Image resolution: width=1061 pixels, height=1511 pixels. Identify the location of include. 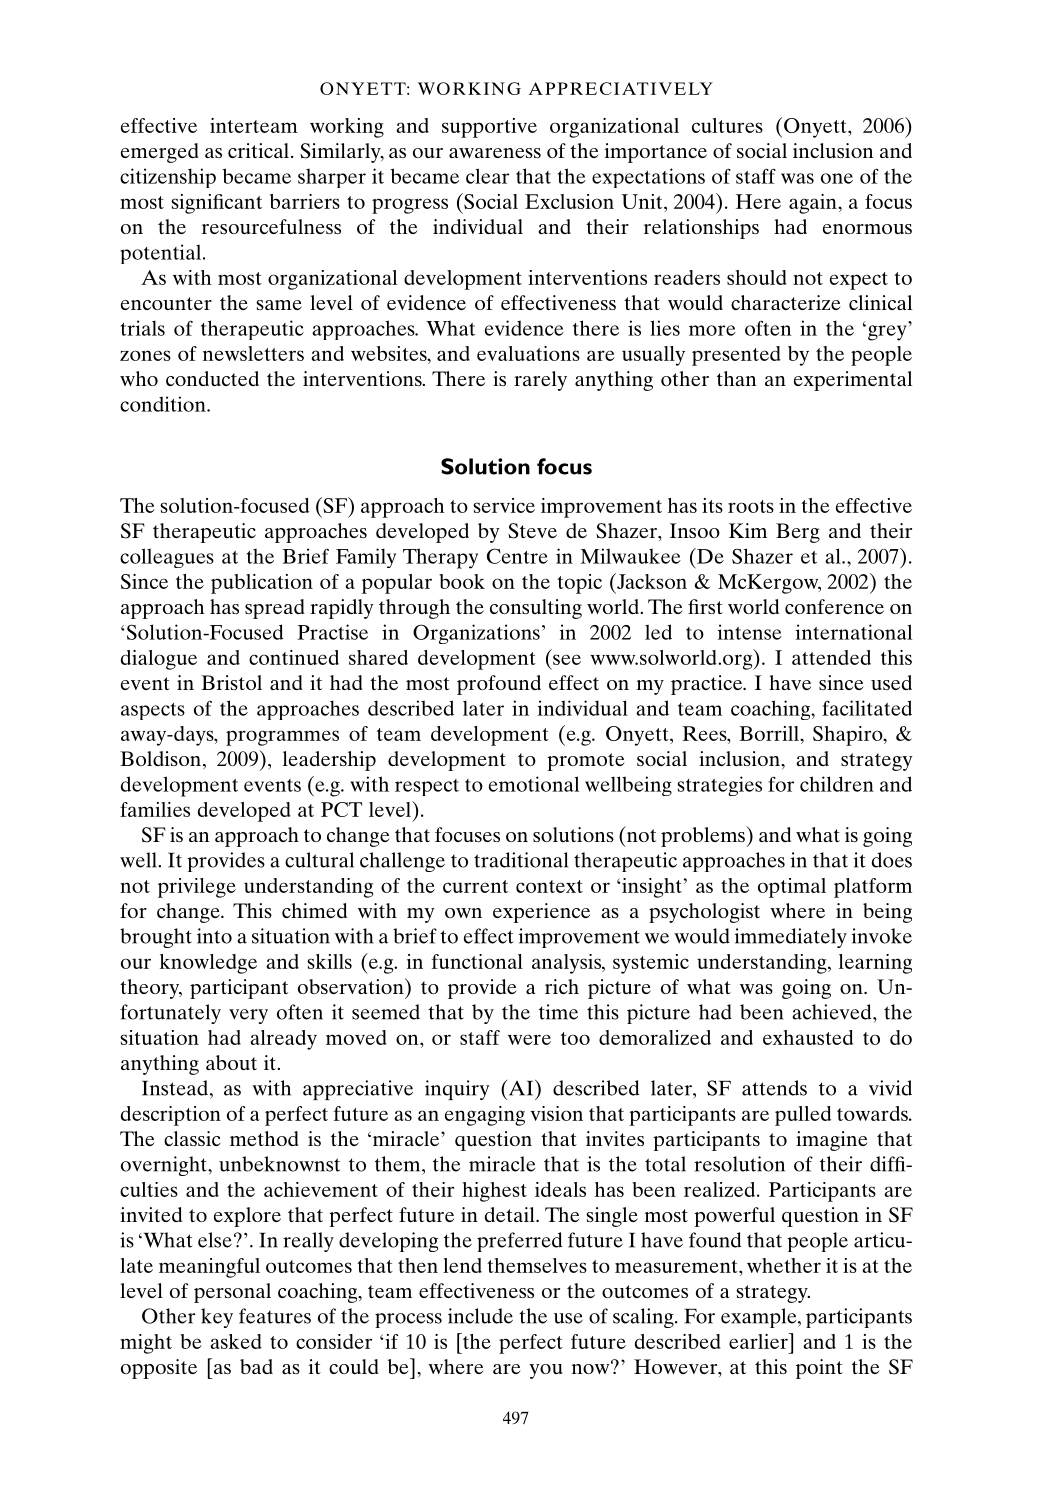
(480, 1316).
